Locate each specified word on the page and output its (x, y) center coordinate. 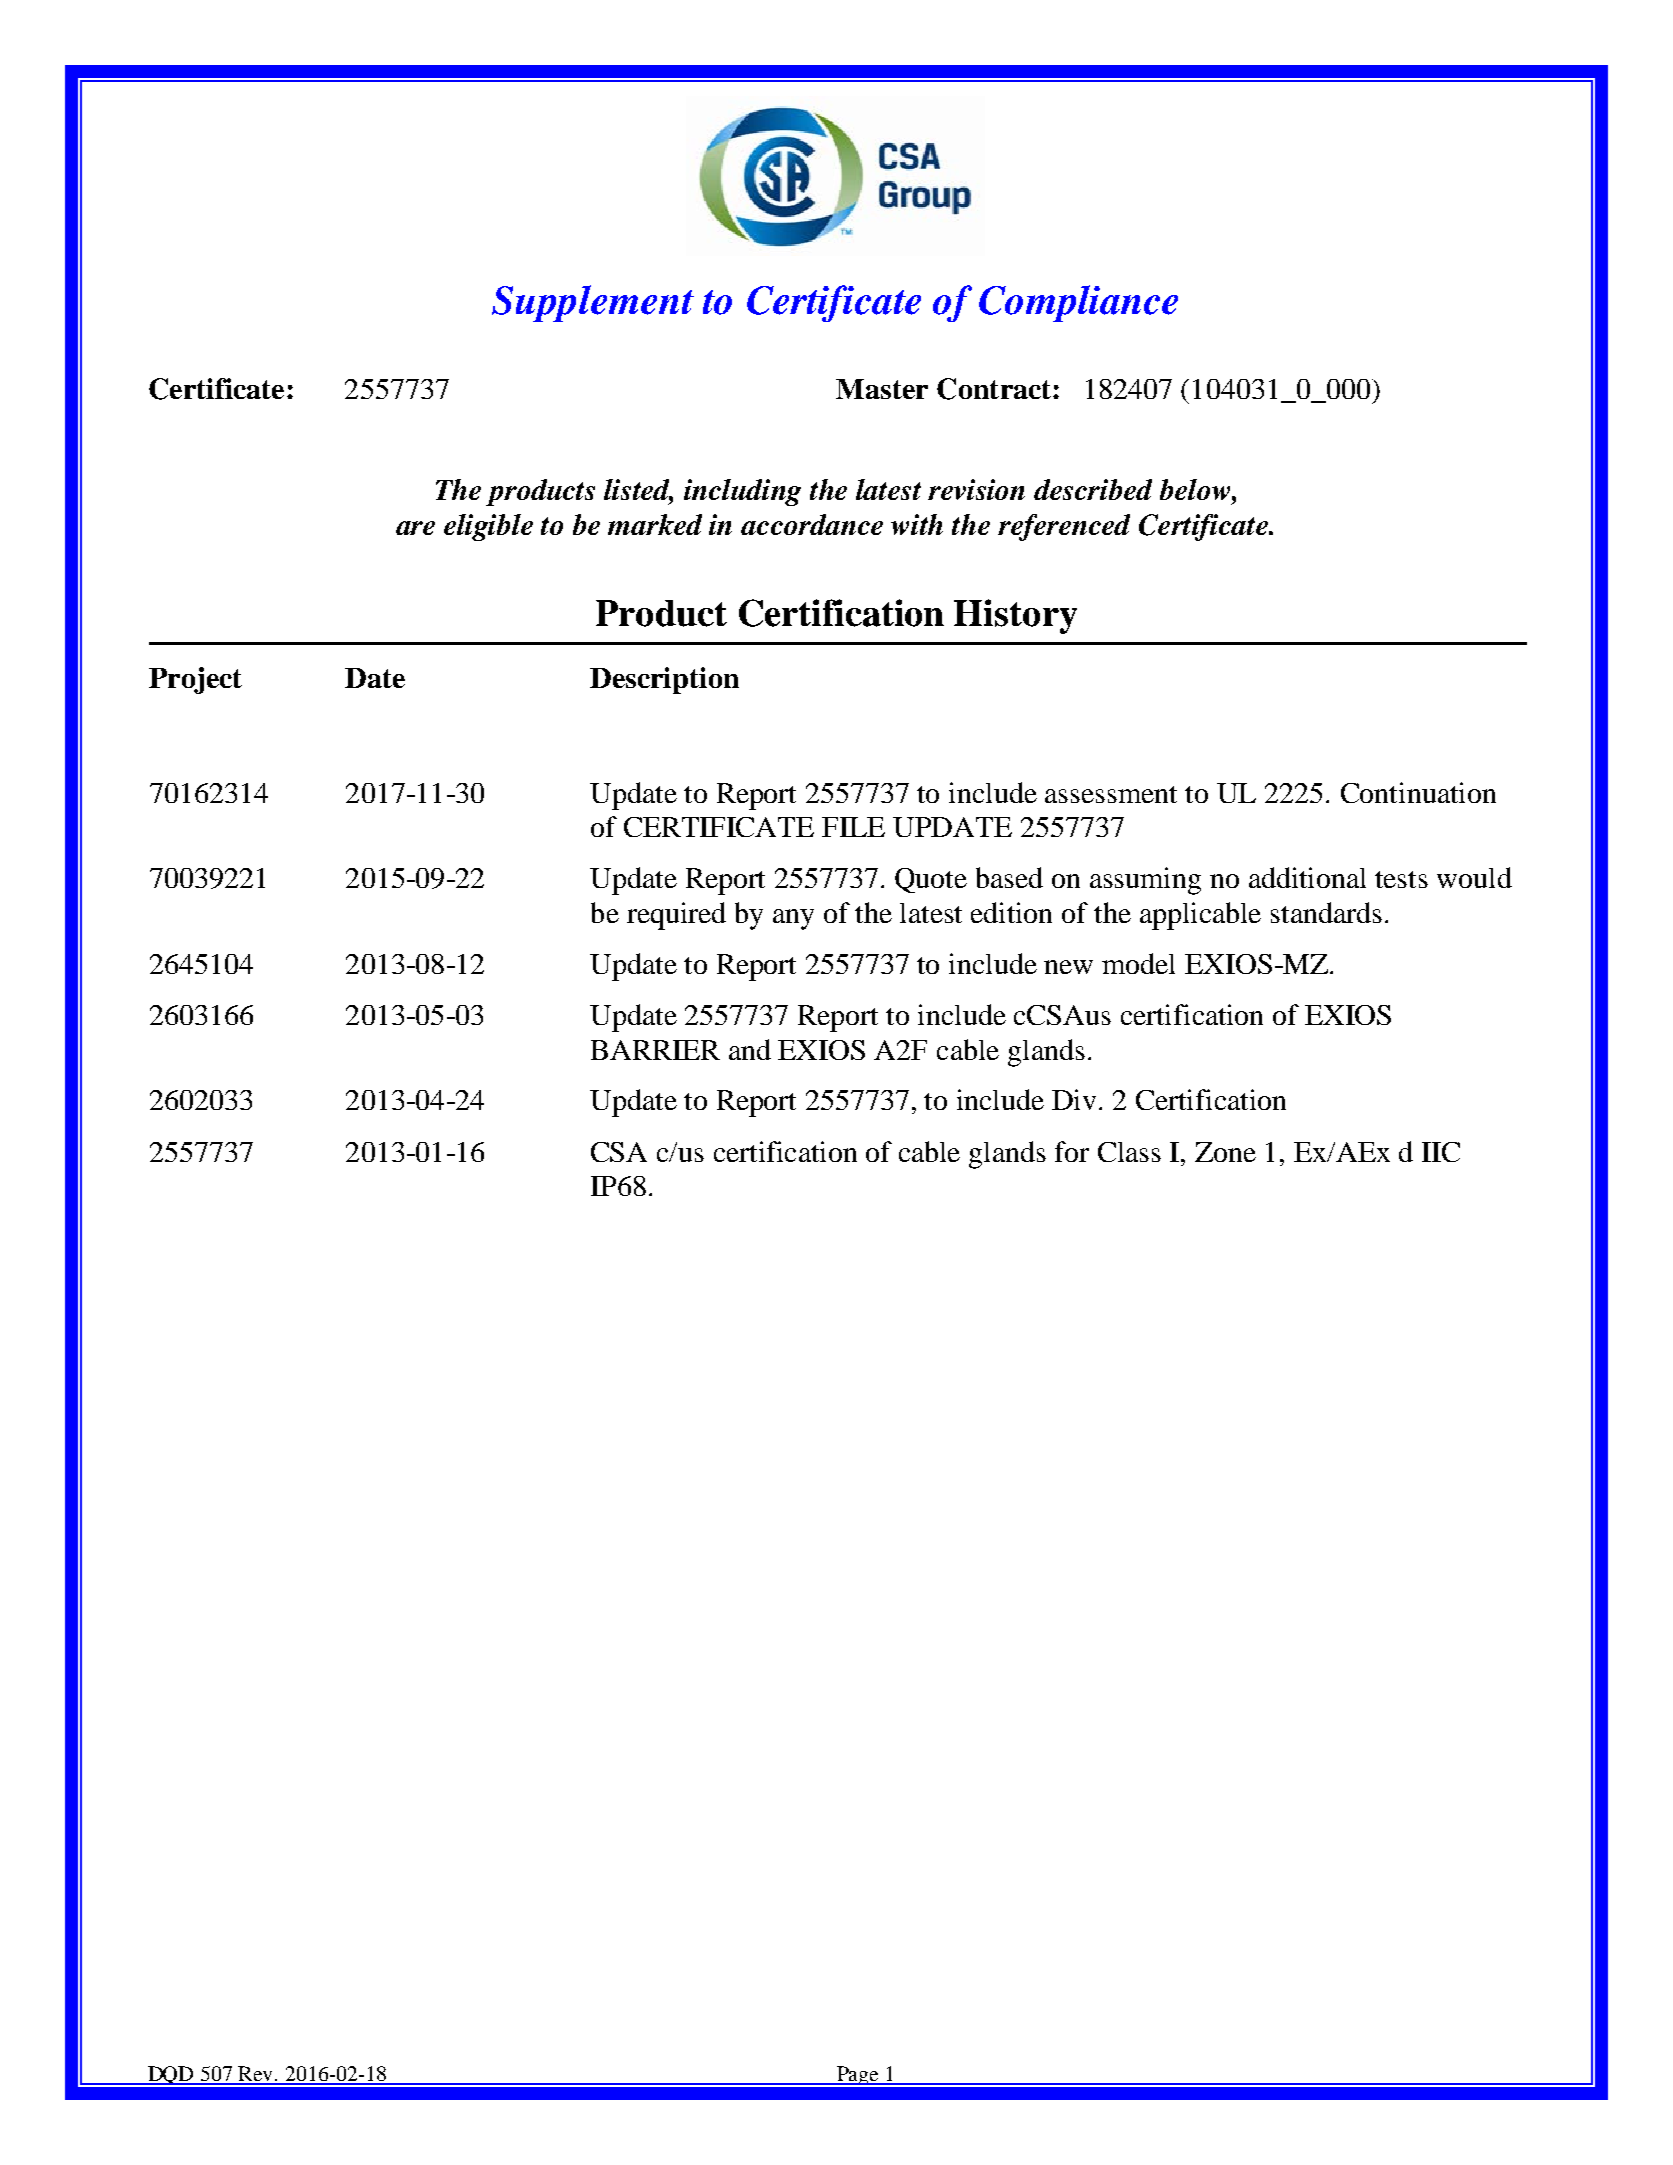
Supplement (593, 303)
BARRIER (655, 1050)
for (1072, 1151)
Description (664, 680)
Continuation (1418, 792)
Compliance (1078, 303)
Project (195, 680)
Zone (1225, 1152)
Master (882, 389)
